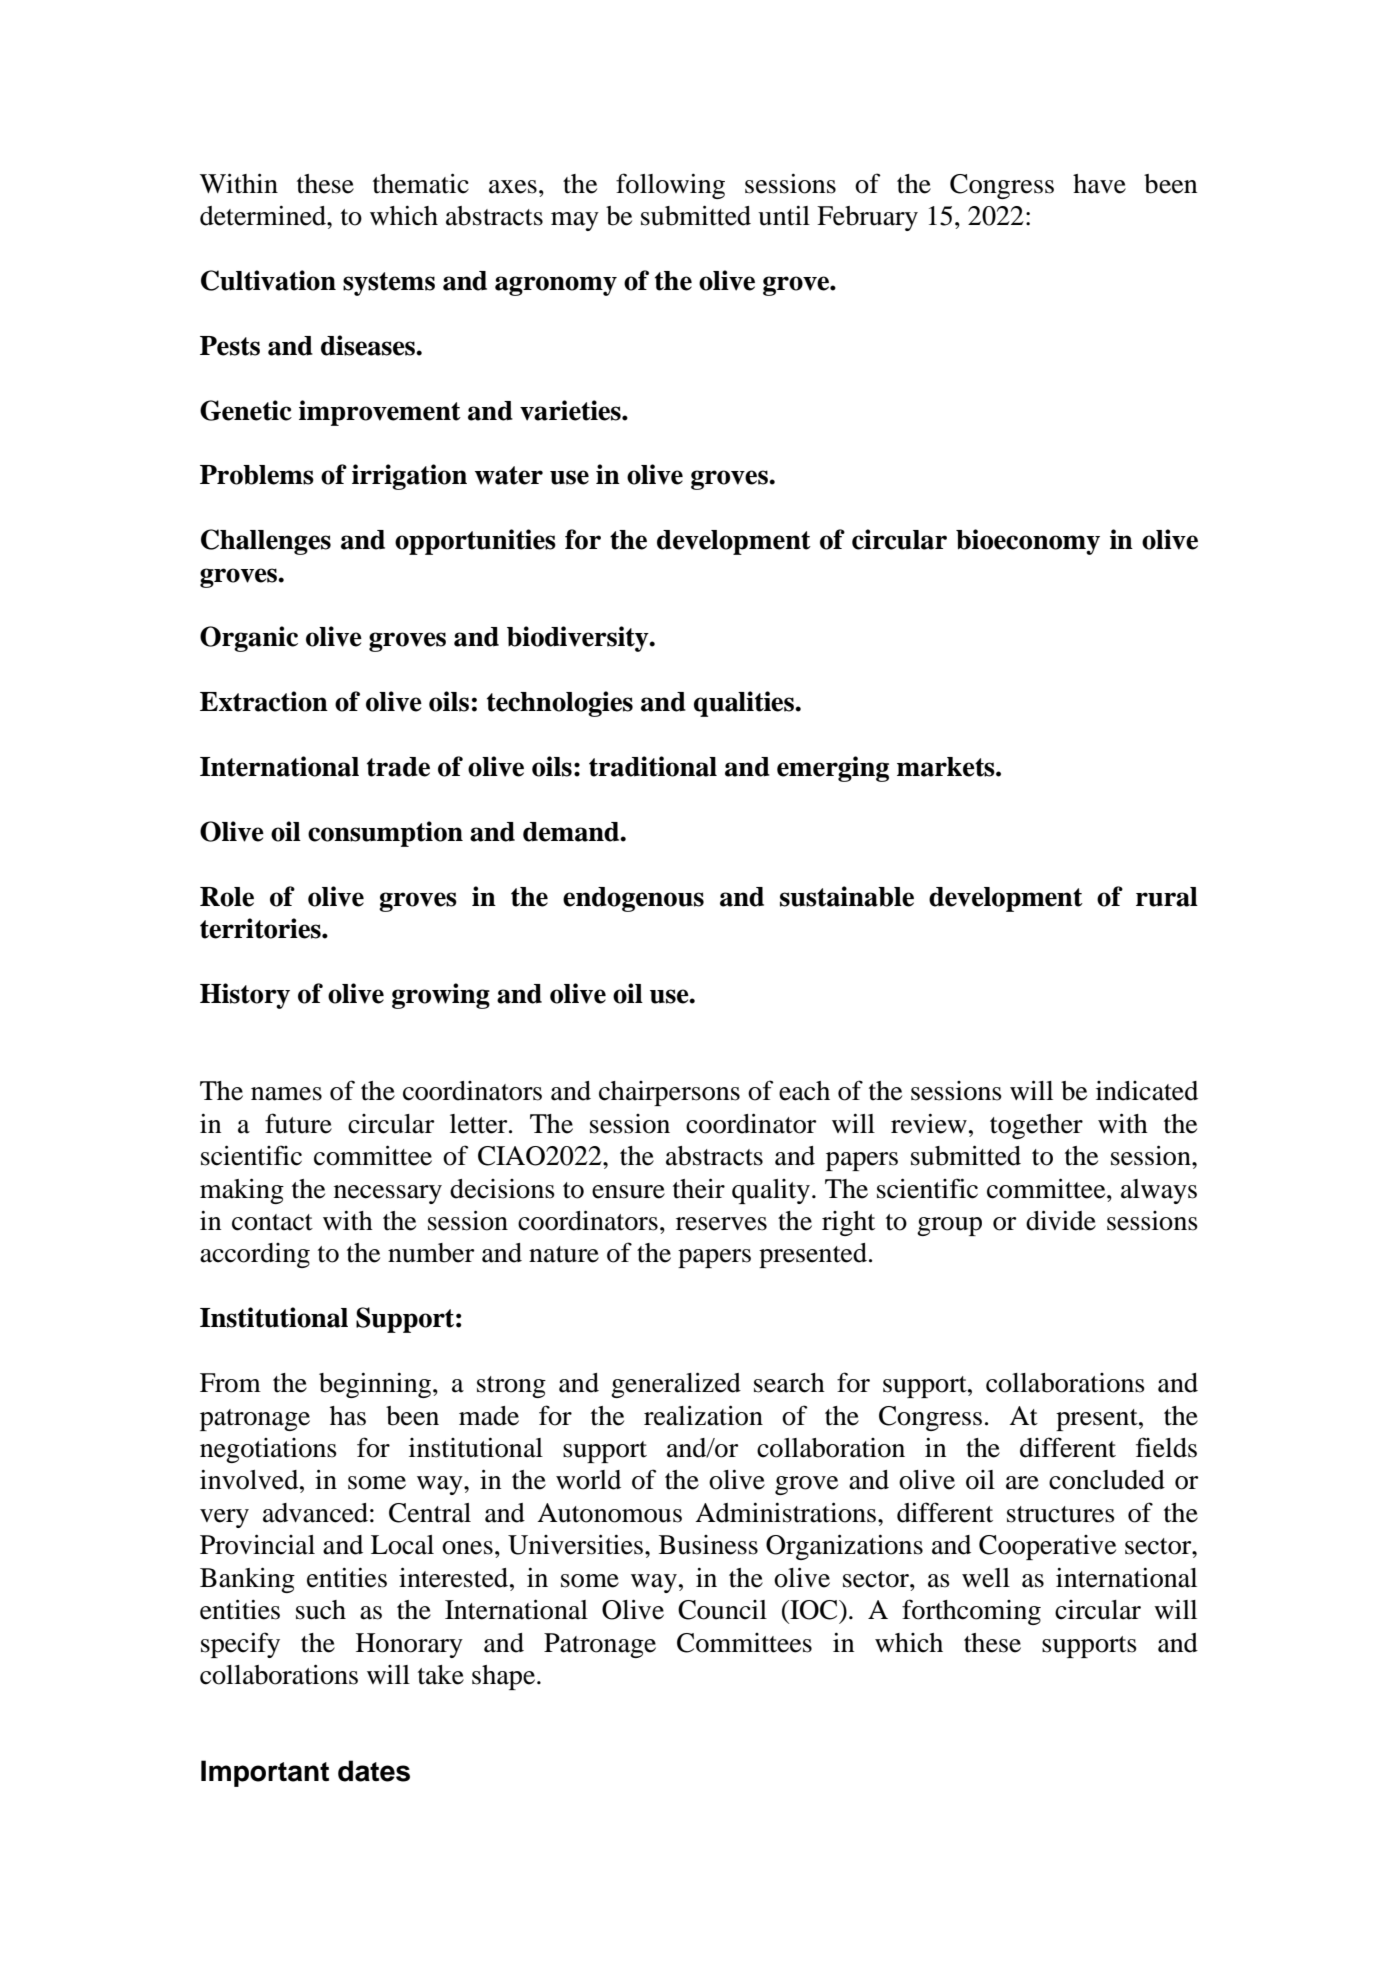 Image resolution: width=1398 pixels, height=1978 pixels. Describe the element at coordinates (722, 1610) in the screenshot. I see `Council` at that location.
